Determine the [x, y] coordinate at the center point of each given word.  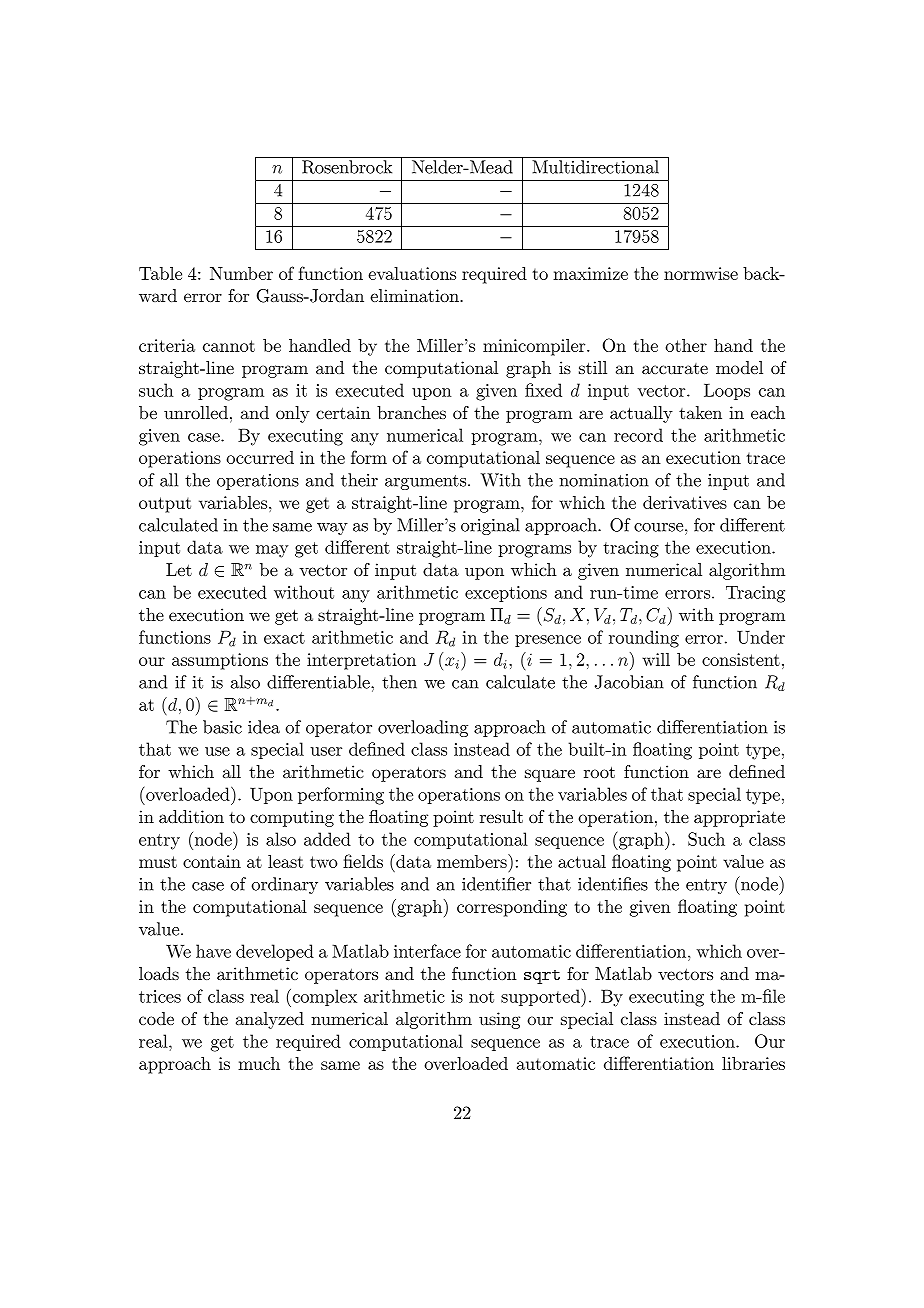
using [499, 1020]
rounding [644, 639]
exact [284, 638]
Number [241, 273]
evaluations [412, 273]
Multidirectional [595, 167]
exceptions [506, 594]
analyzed [270, 1020]
